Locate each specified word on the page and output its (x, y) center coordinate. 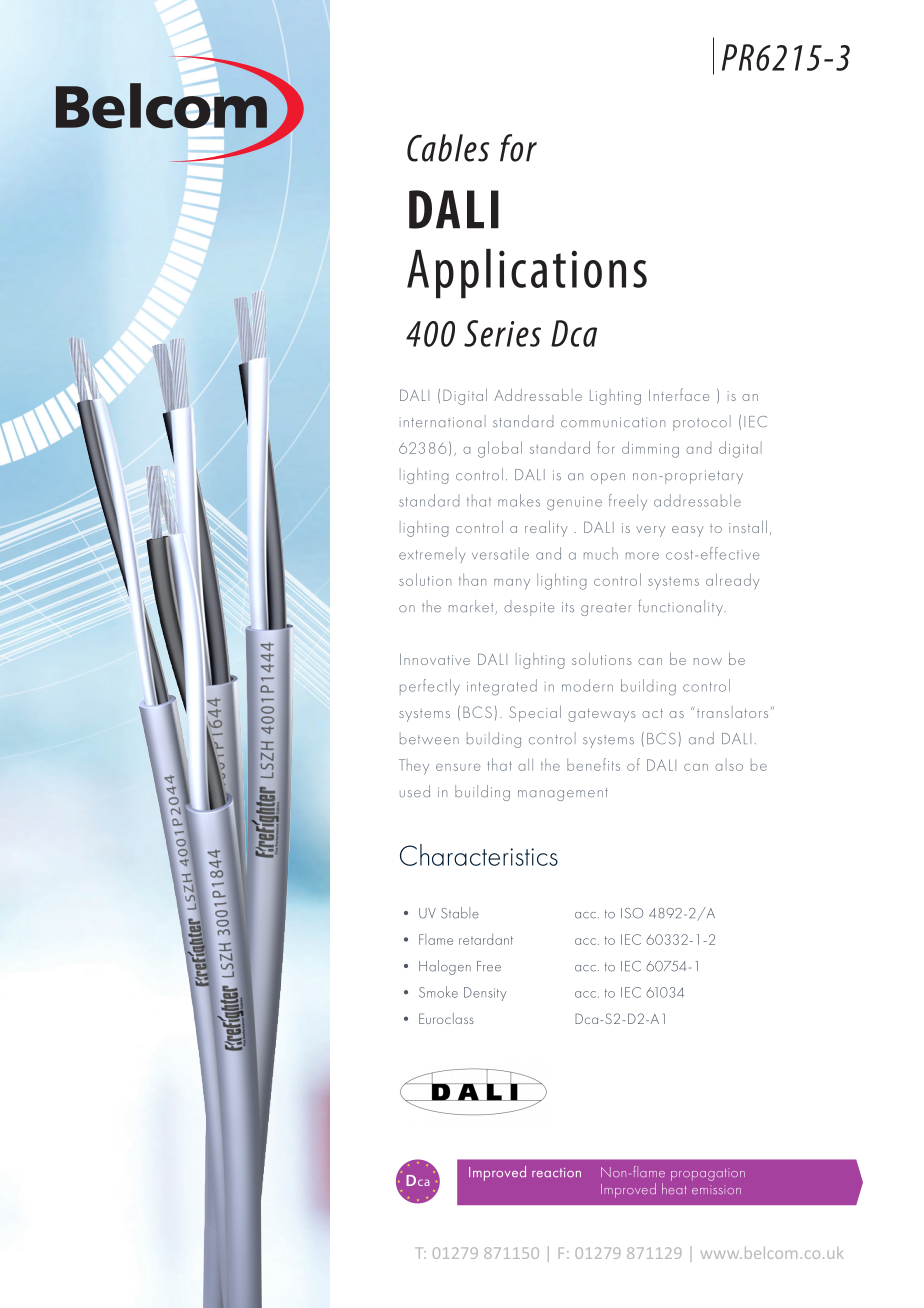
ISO (632, 913)
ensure (458, 767)
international (443, 421)
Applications (527, 274)
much (601, 553)
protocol (702, 423)
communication (613, 422)
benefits (593, 764)
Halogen (445, 967)
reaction (556, 1173)
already (733, 581)
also (729, 765)
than (472, 579)
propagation (708, 1174)
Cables (448, 148)
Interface (679, 394)
